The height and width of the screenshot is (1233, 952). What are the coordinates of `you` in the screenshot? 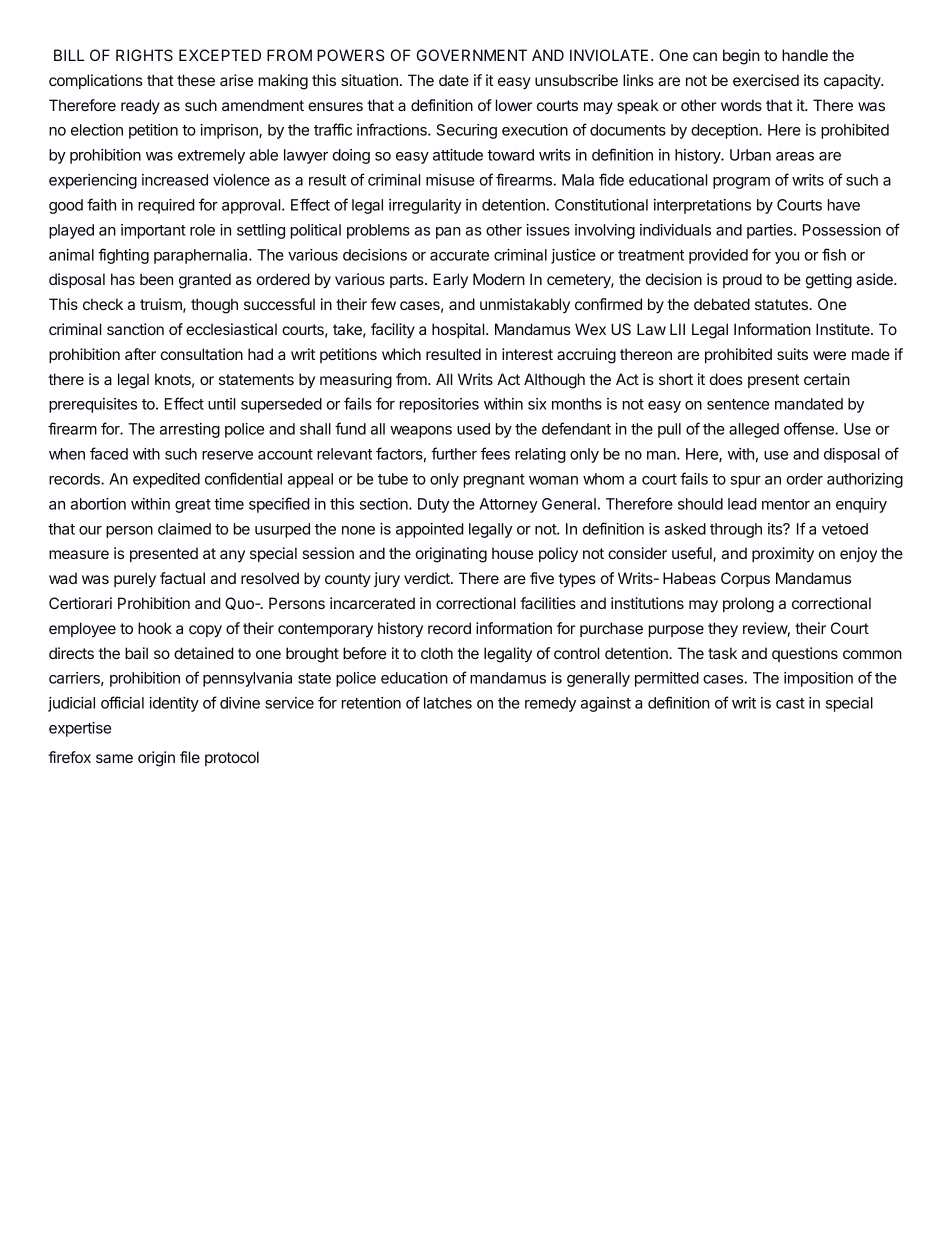 It's located at (787, 258).
